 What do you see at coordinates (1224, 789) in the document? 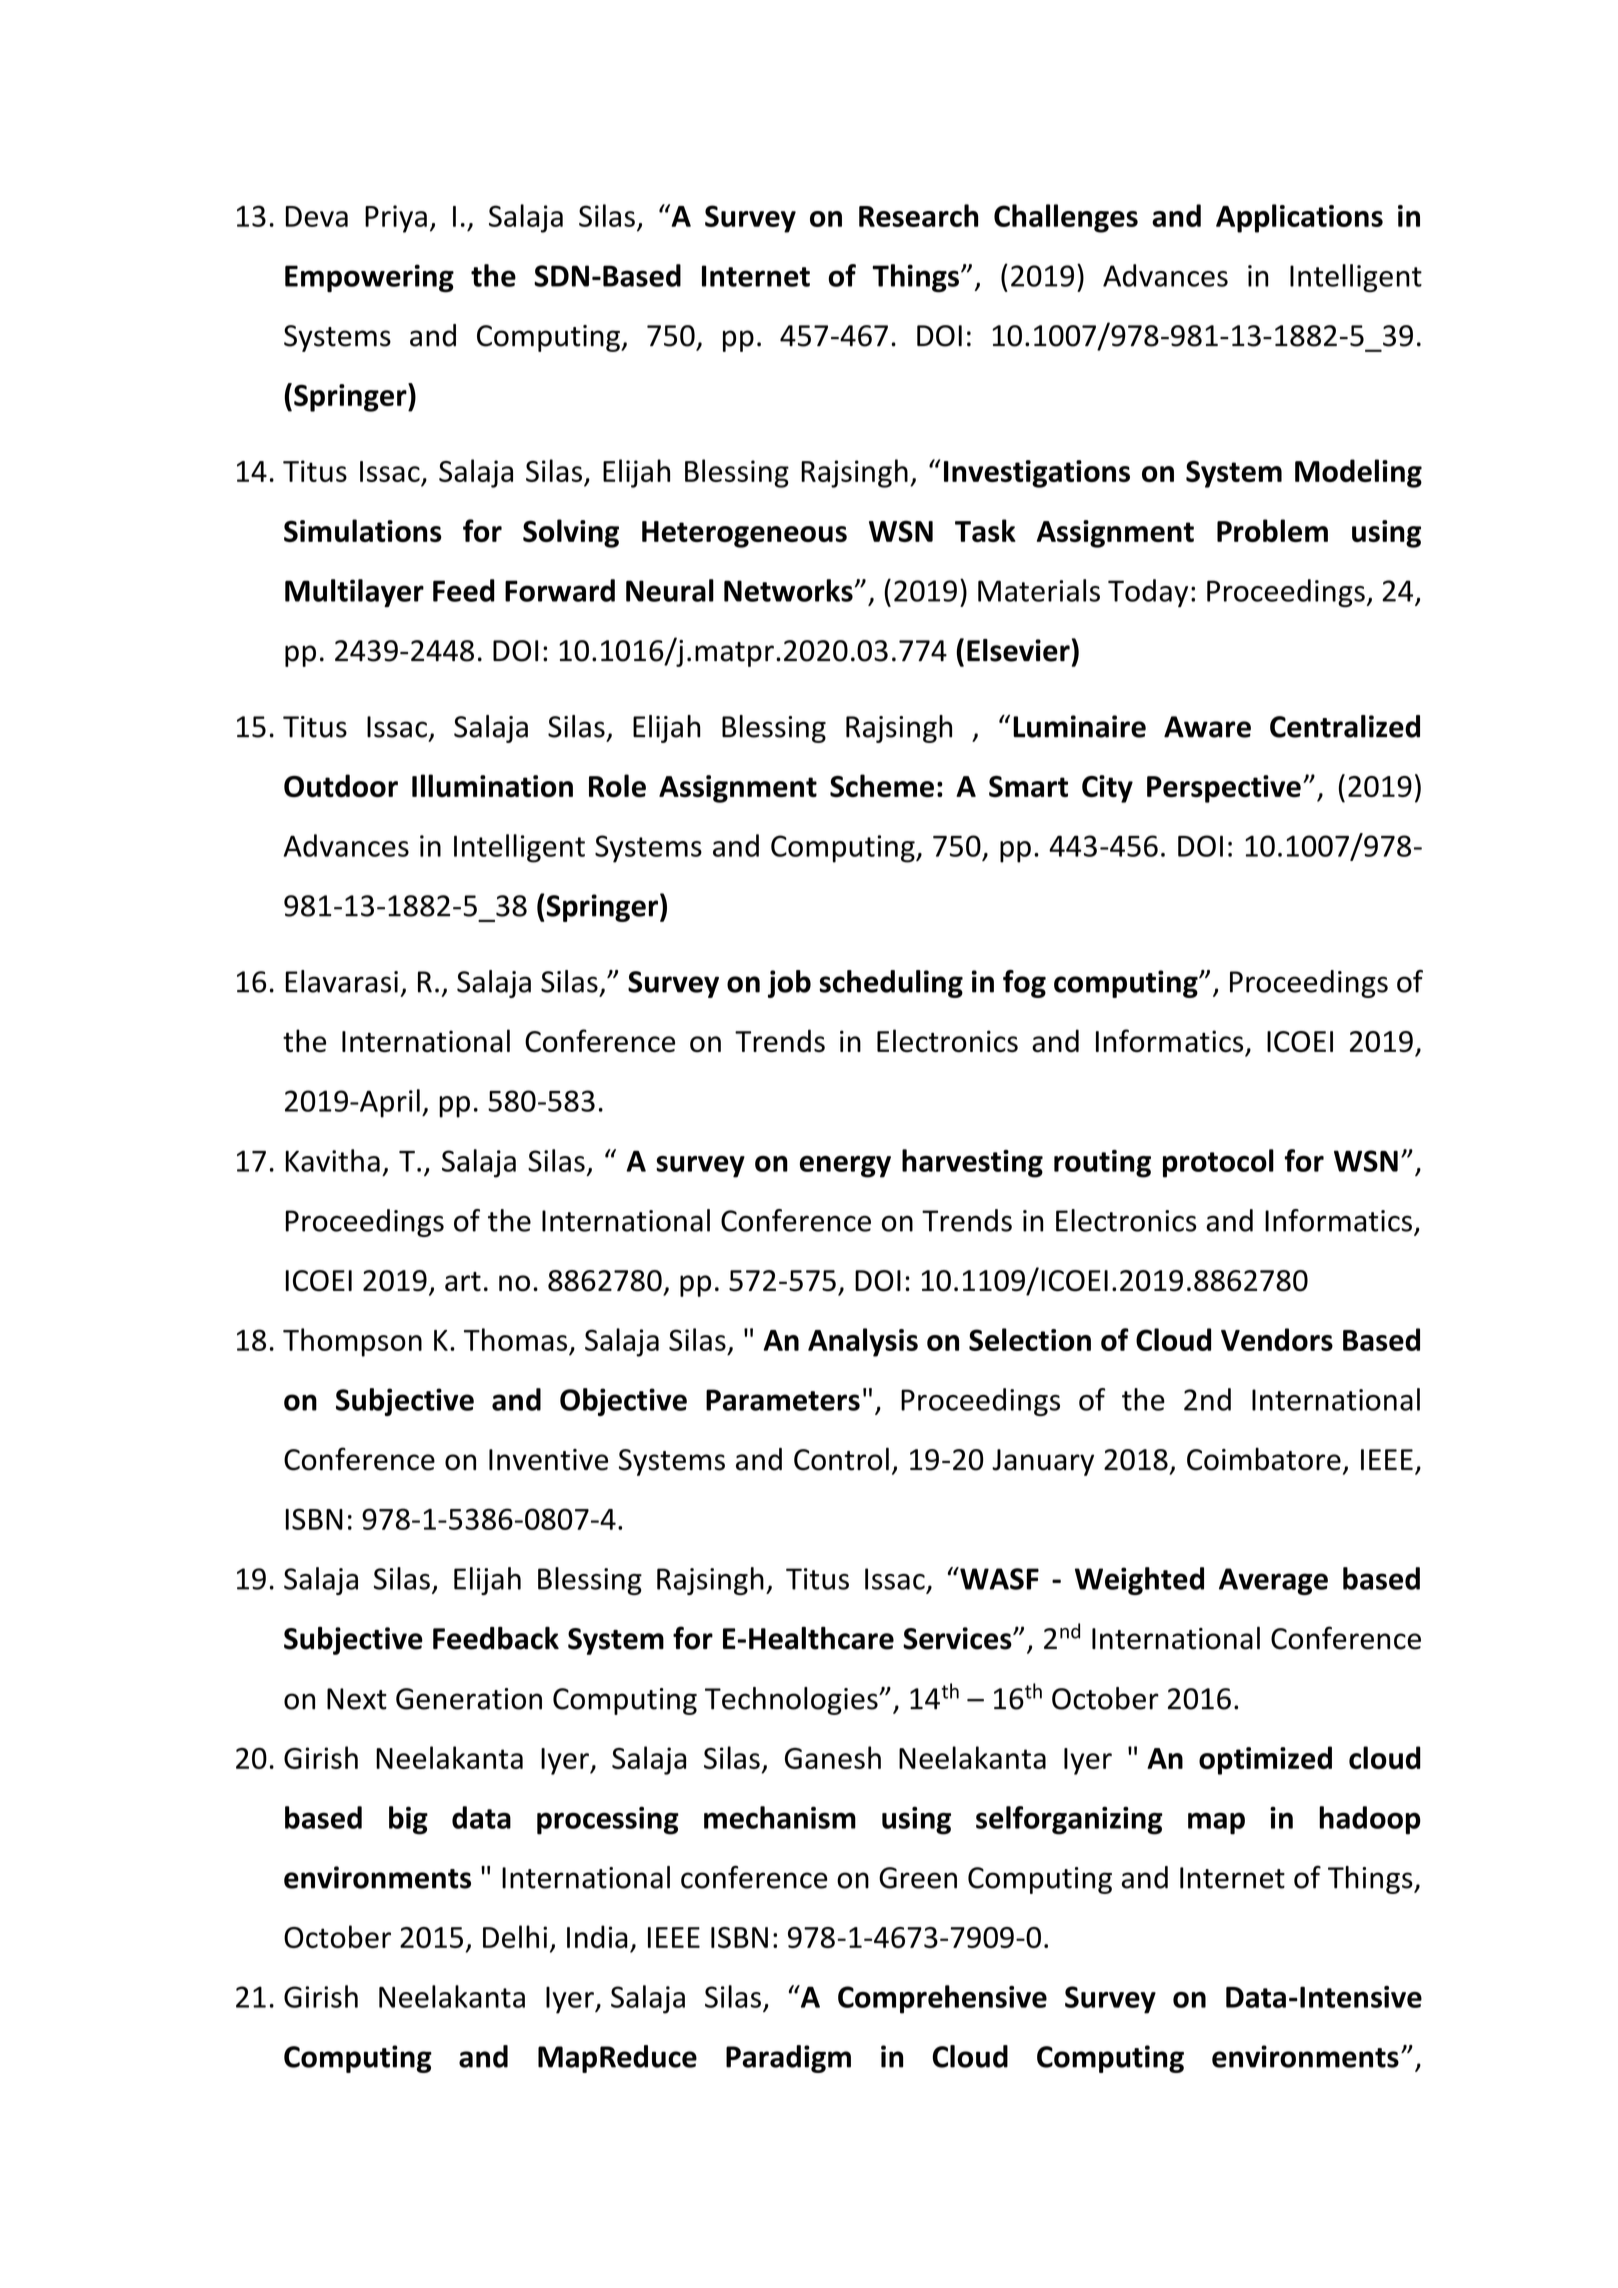
I see `Perspective` at bounding box center [1224, 789].
